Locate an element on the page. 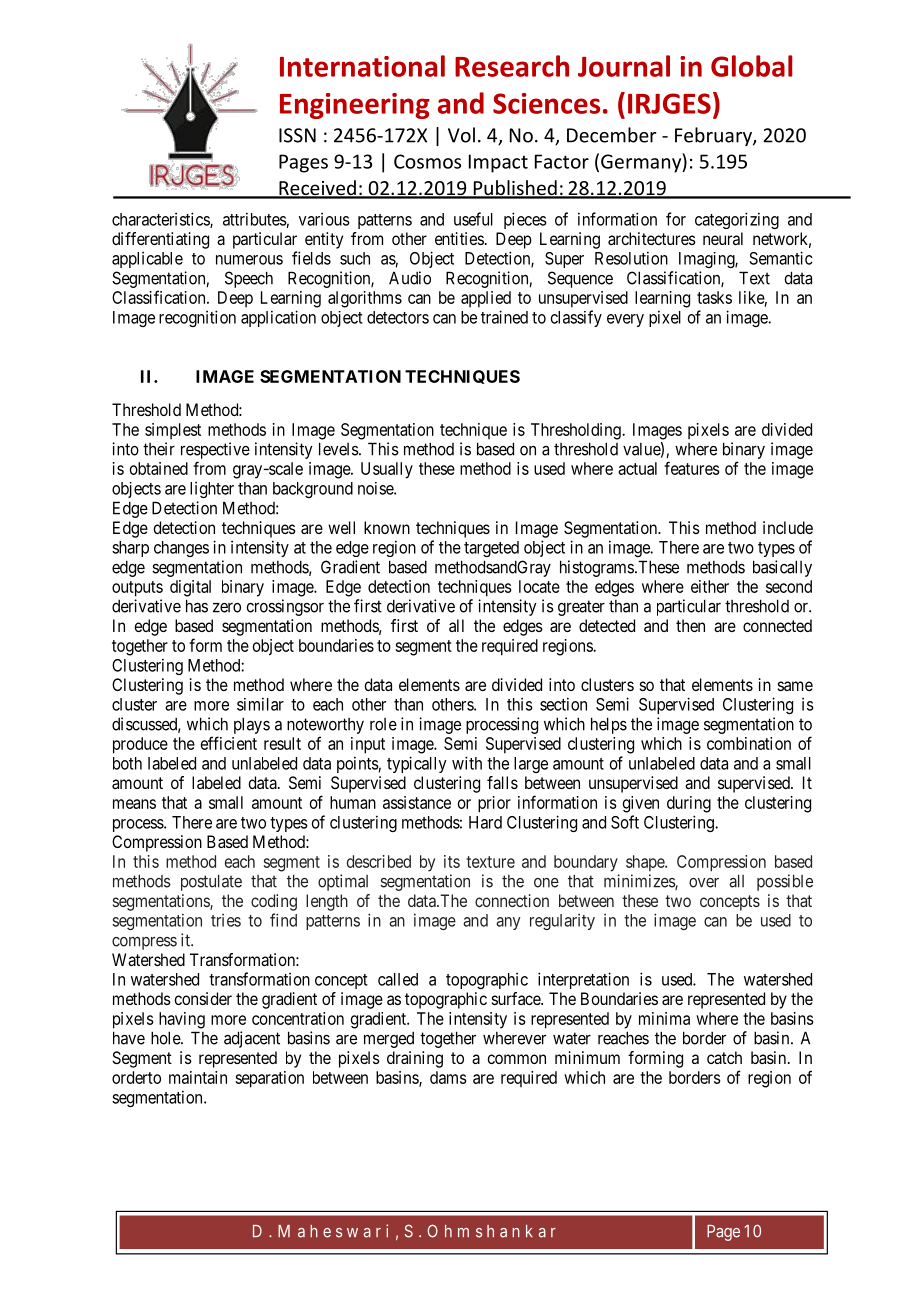 Image resolution: width=924 pixels, height=1307 pixels. catch is located at coordinates (724, 1057).
